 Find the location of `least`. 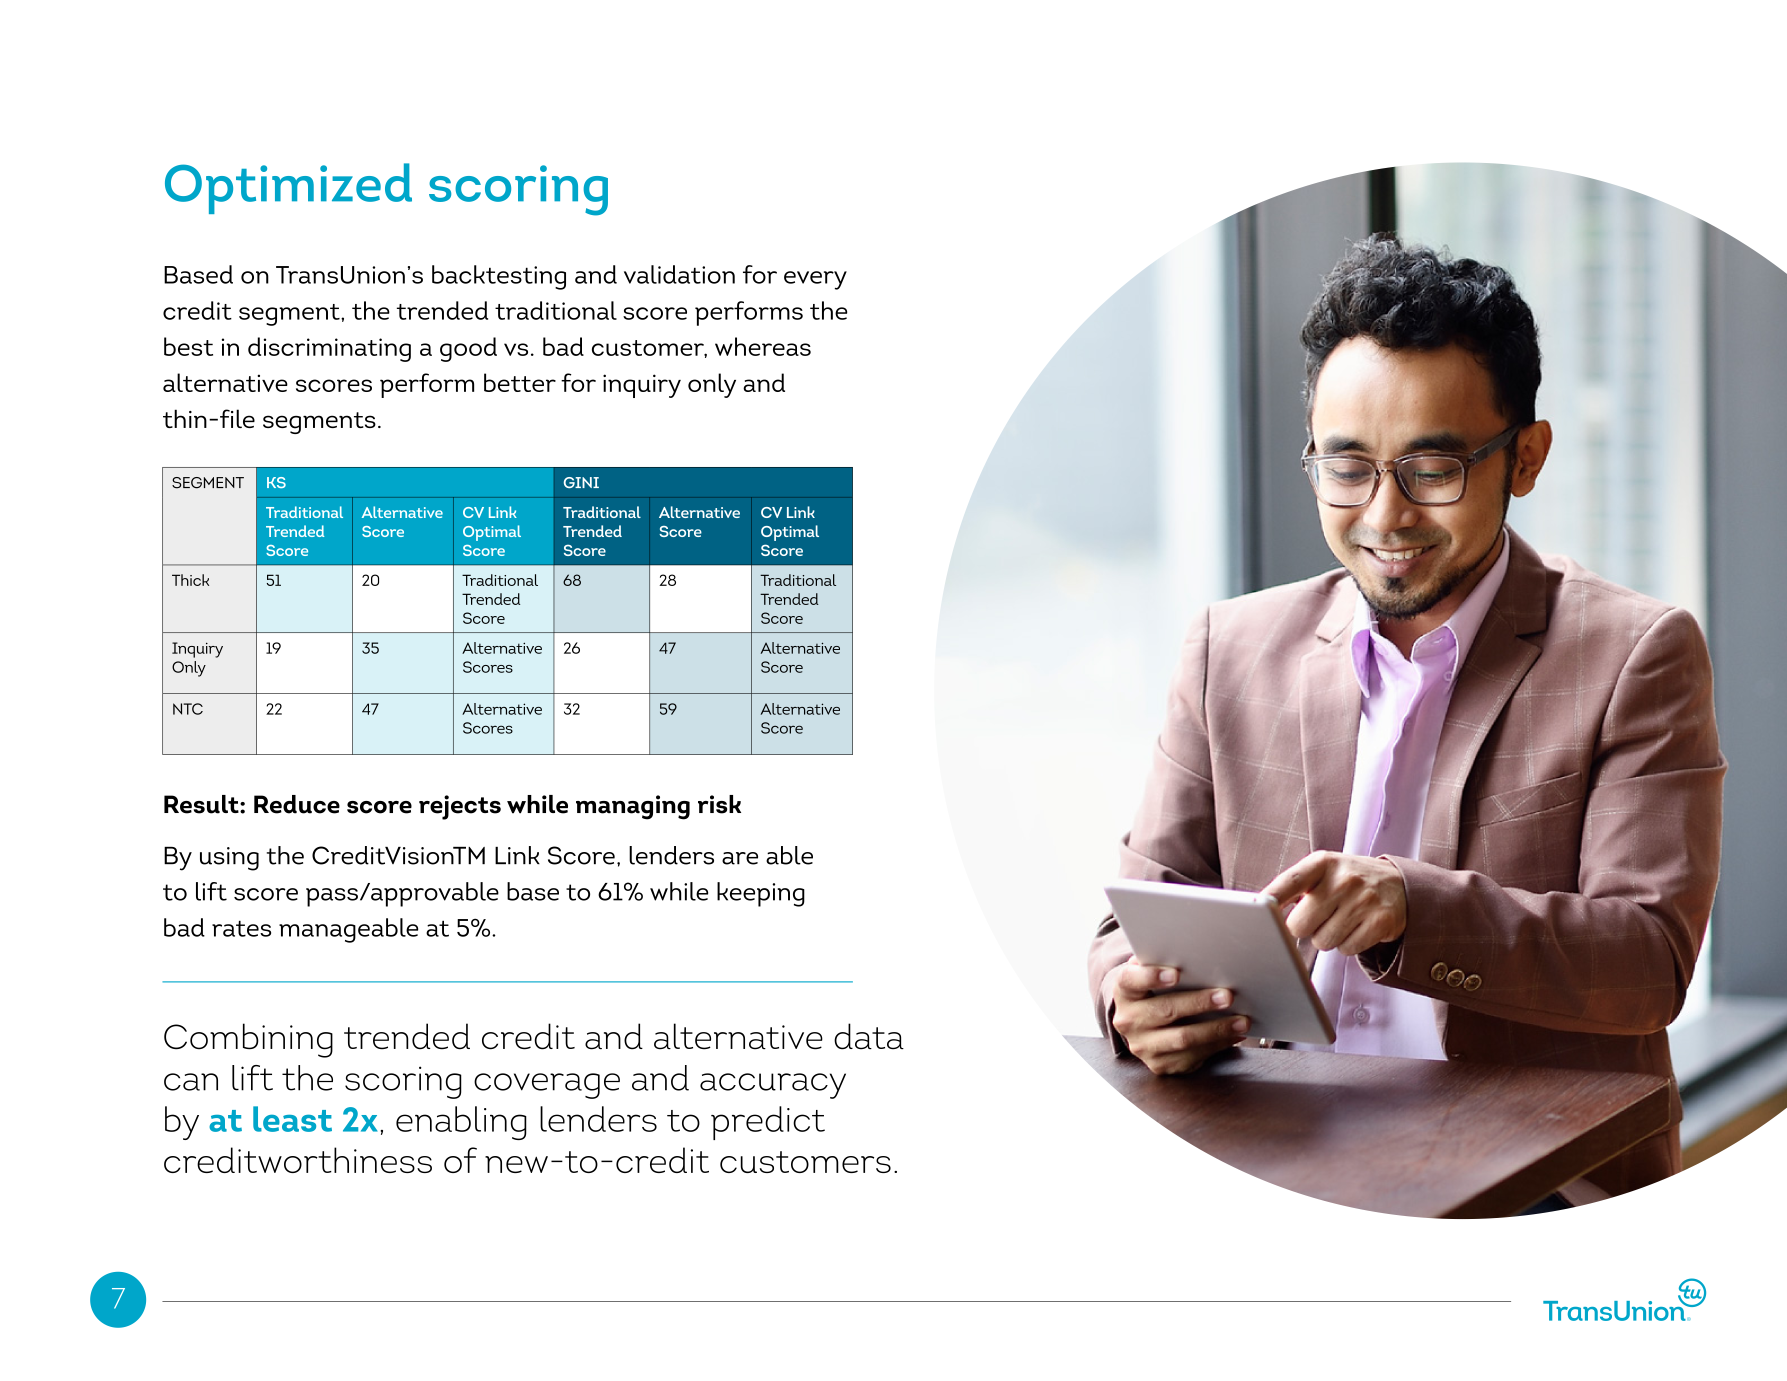

least is located at coordinates (292, 1119).
